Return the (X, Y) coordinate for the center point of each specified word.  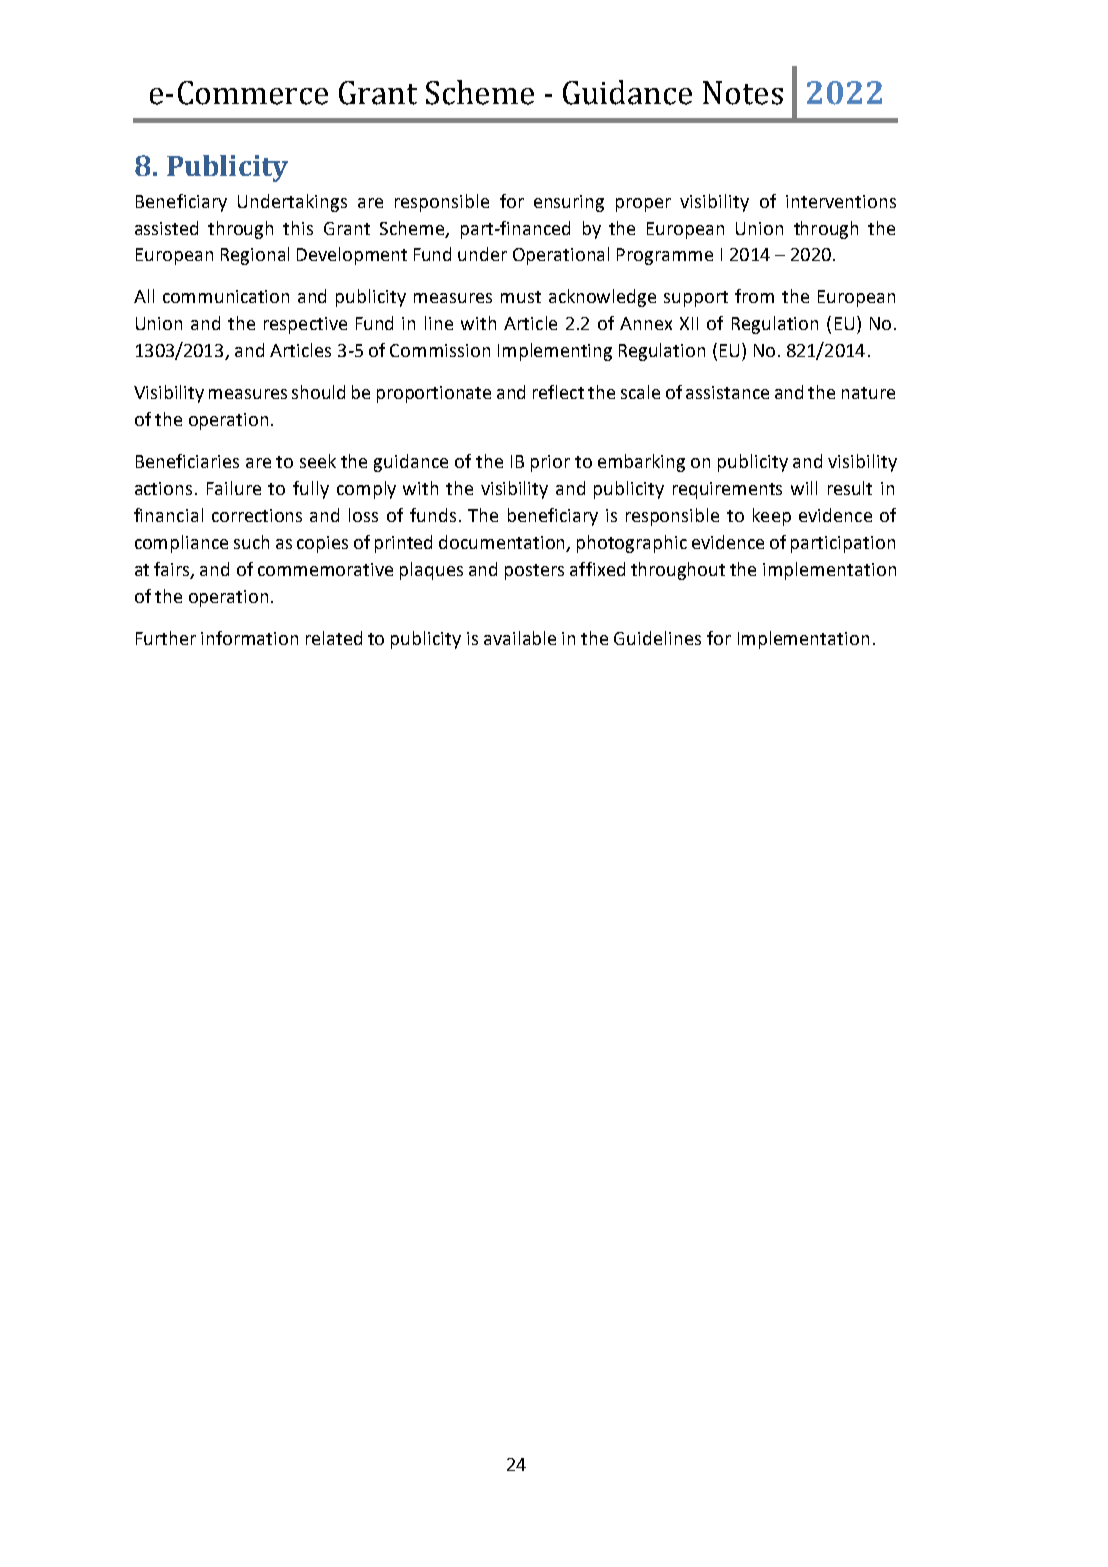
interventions (841, 201)
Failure (234, 488)
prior (550, 463)
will (804, 488)
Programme (665, 256)
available (520, 638)
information (249, 638)
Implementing (555, 352)
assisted (166, 228)
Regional (255, 256)
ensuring (569, 203)
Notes (743, 93)
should (318, 392)
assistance (727, 392)
